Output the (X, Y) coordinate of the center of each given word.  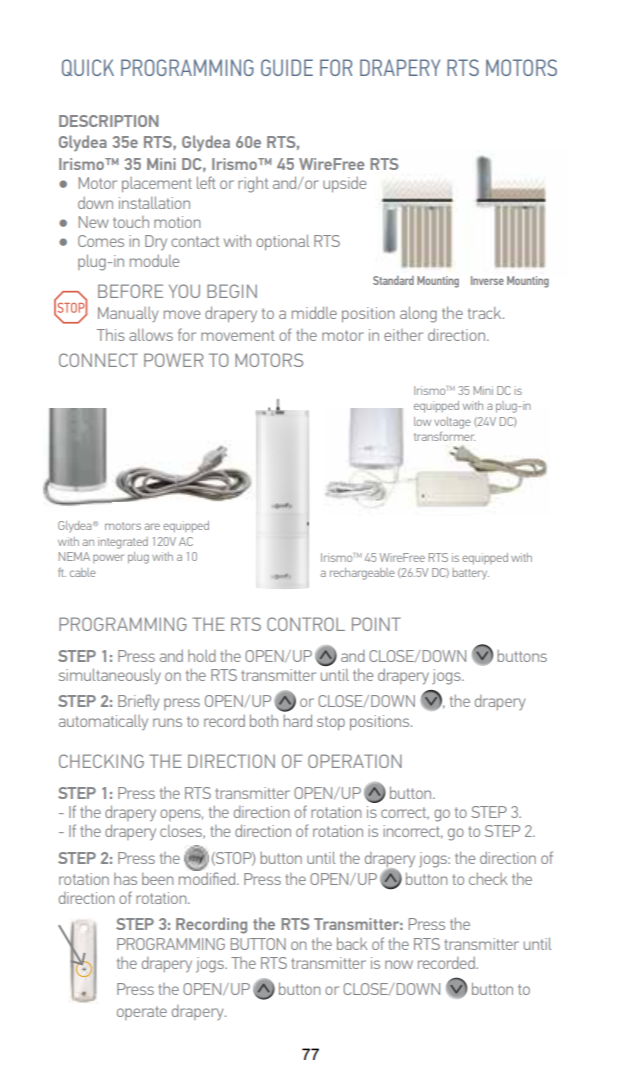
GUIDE (287, 67)
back (352, 943)
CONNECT (98, 360)
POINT (376, 624)
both (264, 720)
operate (142, 1013)
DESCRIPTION (108, 121)
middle (314, 312)
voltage (452, 423)
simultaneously (110, 676)
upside (344, 184)
